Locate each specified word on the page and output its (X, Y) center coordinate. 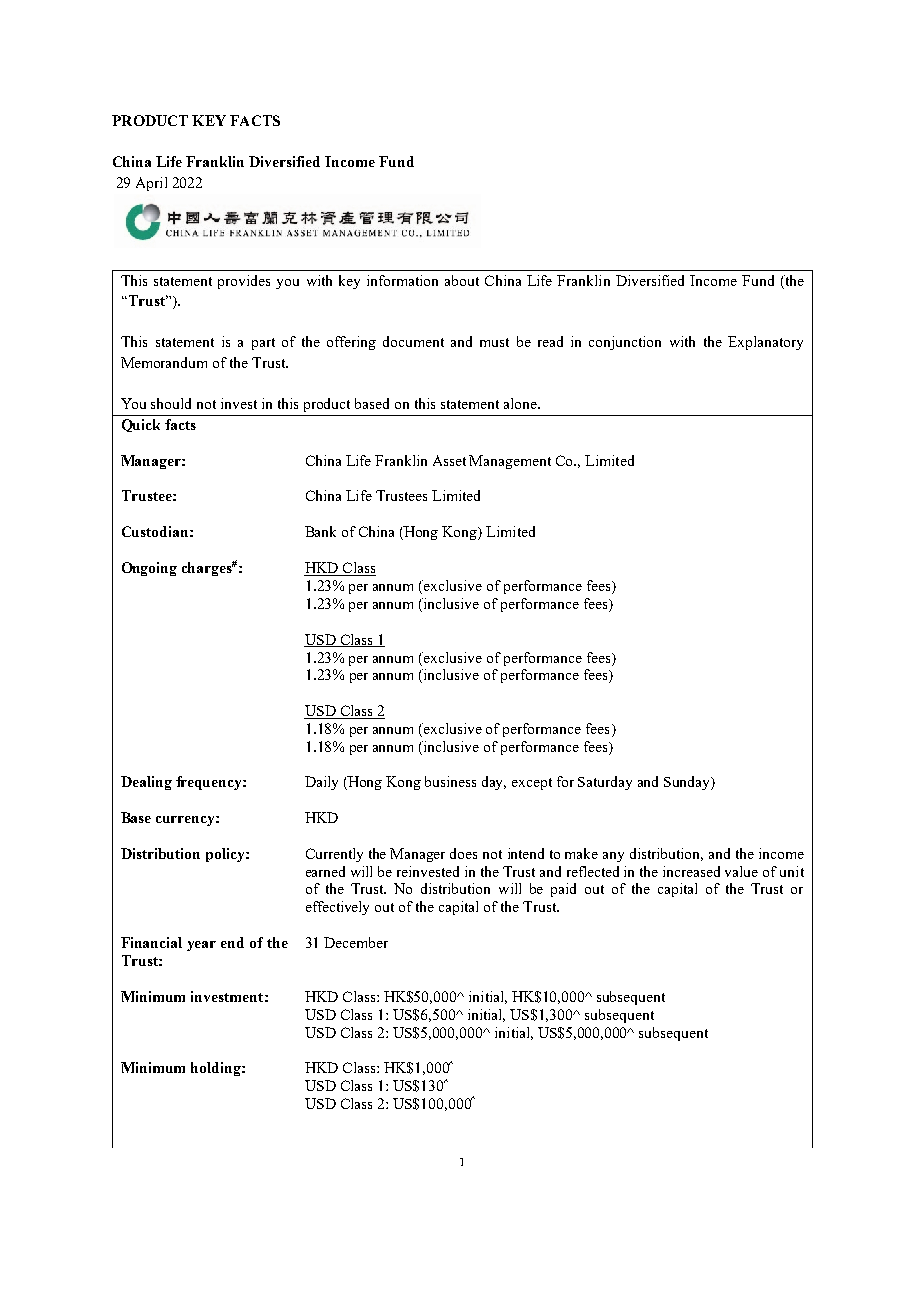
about (462, 280)
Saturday (605, 783)
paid (563, 890)
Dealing (146, 783)
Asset (449, 460)
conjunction (625, 343)
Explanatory (765, 343)
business (450, 781)
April (151, 184)
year (201, 946)
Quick (141, 425)
